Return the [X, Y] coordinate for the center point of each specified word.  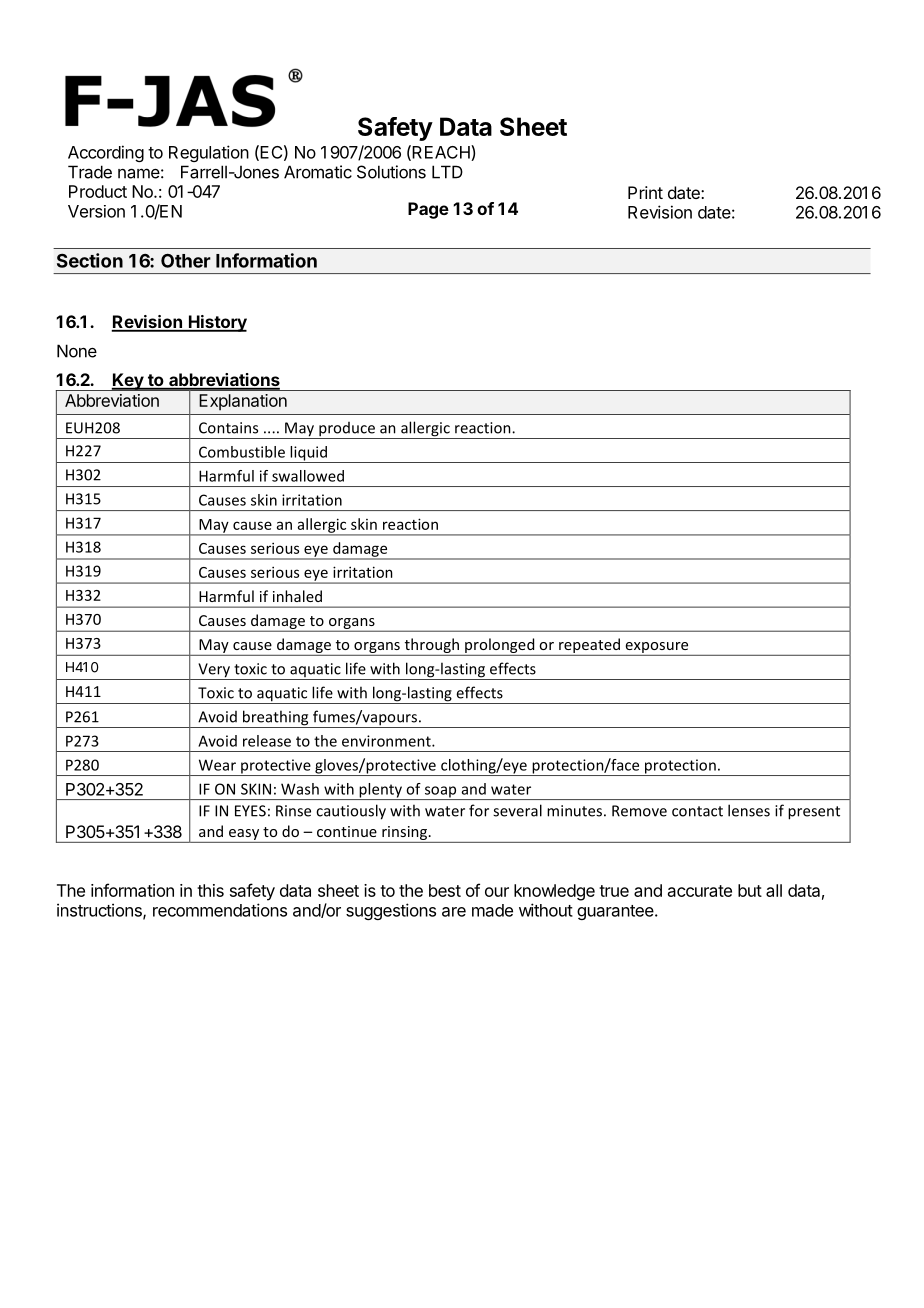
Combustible [242, 452]
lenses [749, 810]
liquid [308, 454]
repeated [589, 645]
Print [645, 192]
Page [428, 210]
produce [347, 430]
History [216, 323]
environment [387, 741]
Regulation [209, 153]
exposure [657, 647]
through [432, 645]
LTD [447, 172]
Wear [217, 765]
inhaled [297, 596]
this [210, 890]
